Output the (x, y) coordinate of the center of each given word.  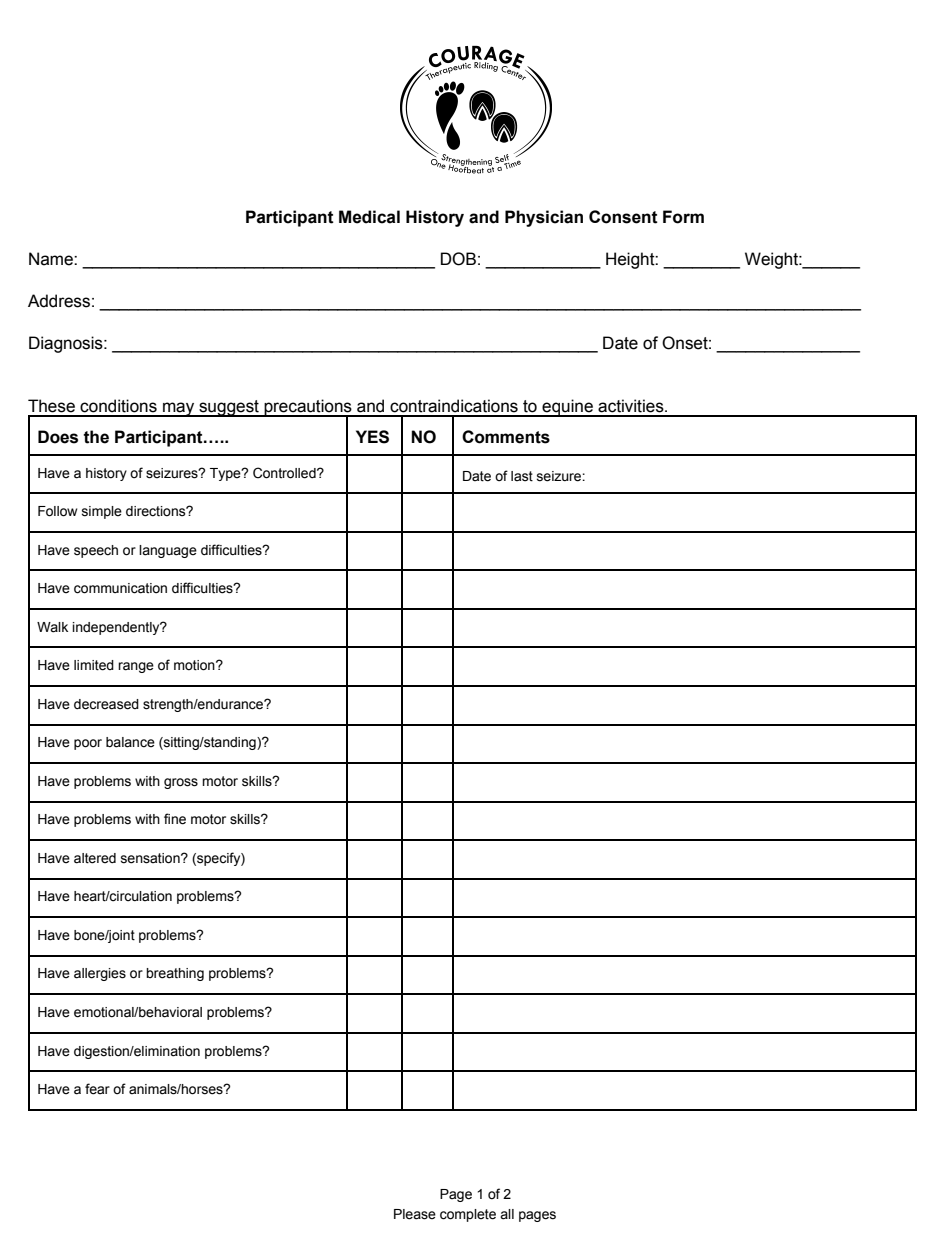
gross (181, 783)
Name (52, 259)
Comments (506, 437)
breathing (175, 974)
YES (372, 437)
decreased (106, 704)
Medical (369, 217)
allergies (100, 974)
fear (97, 1089)
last (522, 476)
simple (102, 512)
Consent (623, 217)
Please (415, 1214)
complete (468, 1215)
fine (175, 819)
